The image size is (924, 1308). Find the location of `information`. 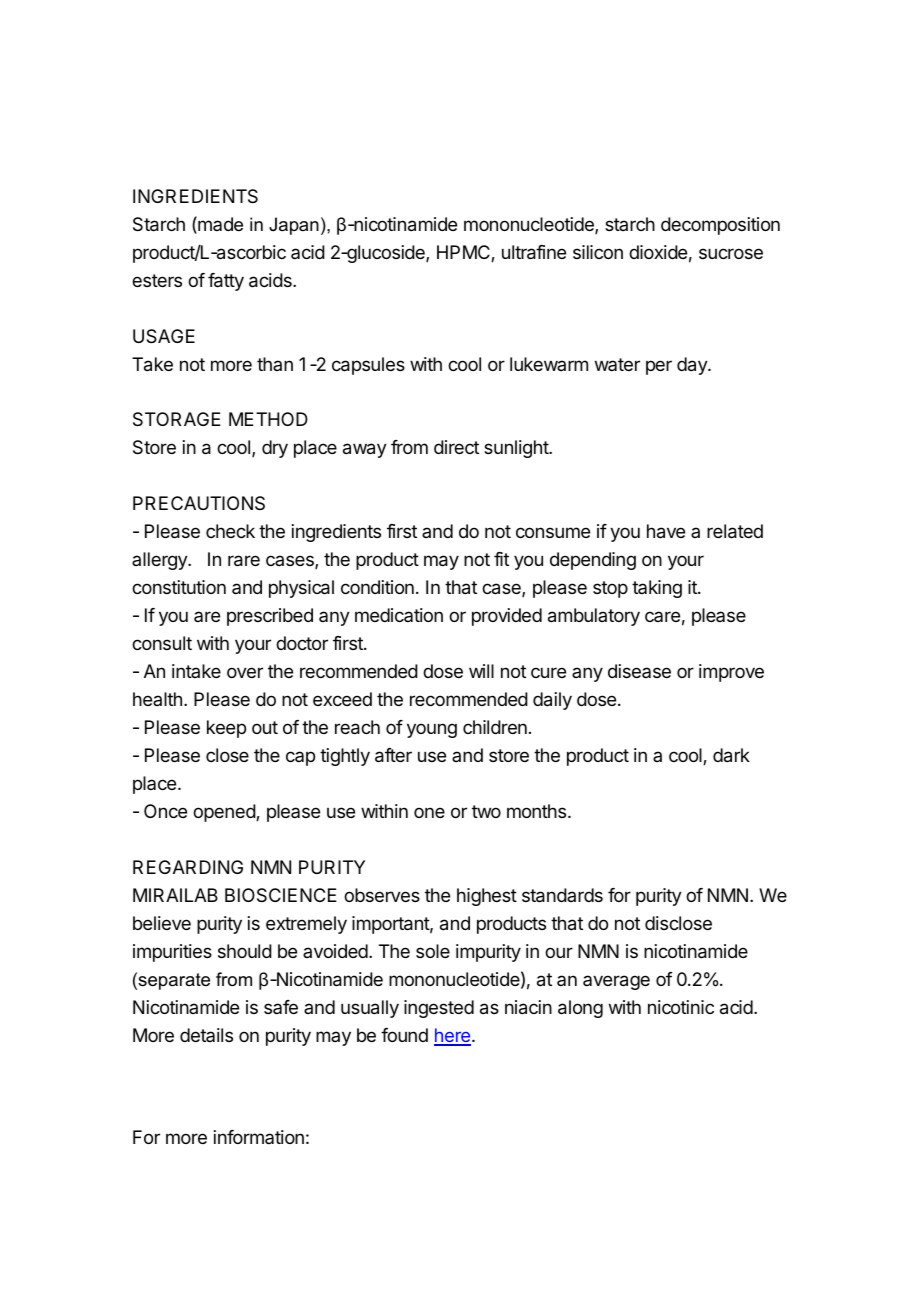

information is located at coordinates (259, 1137).
